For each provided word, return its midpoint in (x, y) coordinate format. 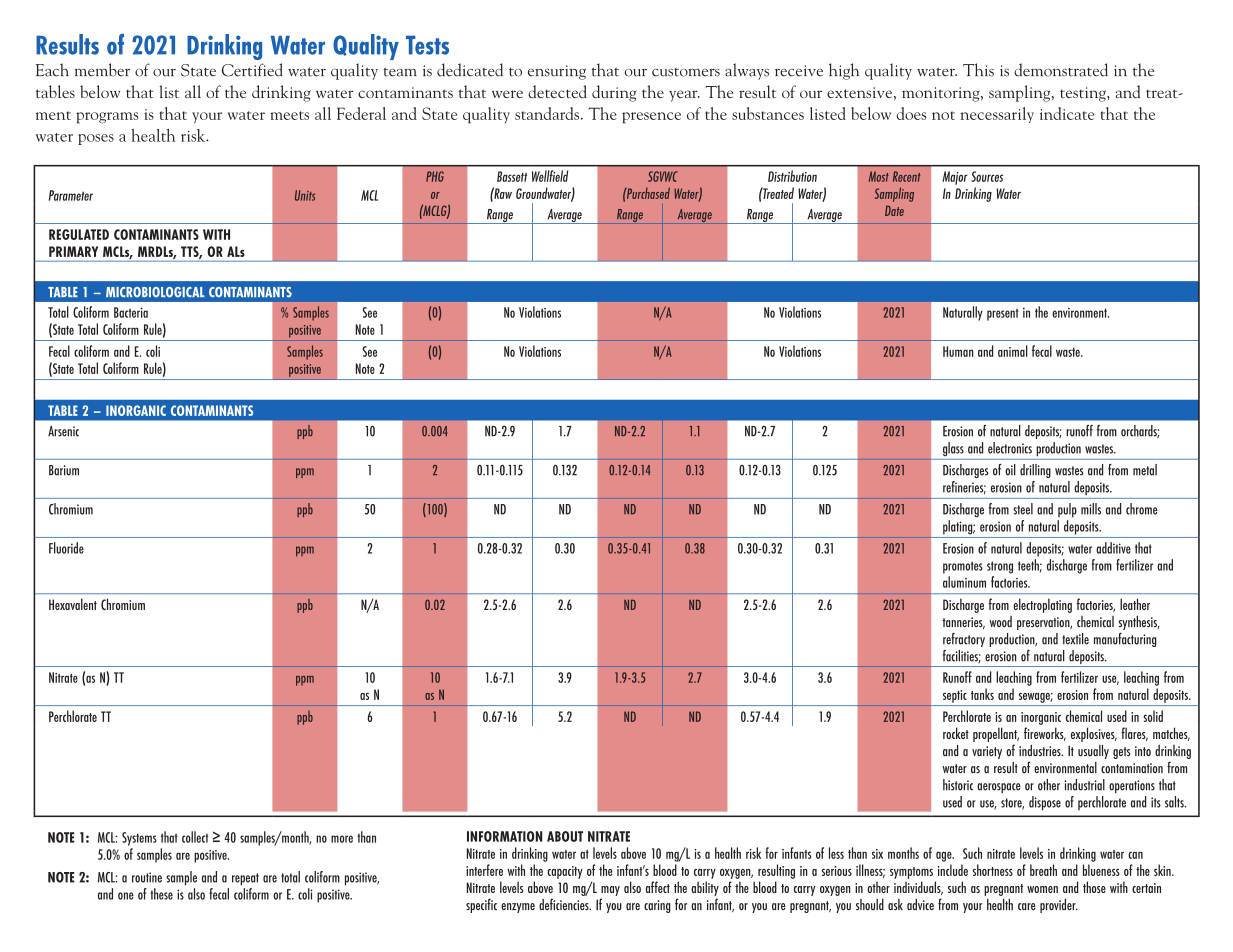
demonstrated (1061, 70)
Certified (252, 70)
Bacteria (131, 312)
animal (1013, 351)
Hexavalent (73, 604)
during (614, 93)
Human (958, 351)
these (161, 894)
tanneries (963, 623)
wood (1000, 621)
